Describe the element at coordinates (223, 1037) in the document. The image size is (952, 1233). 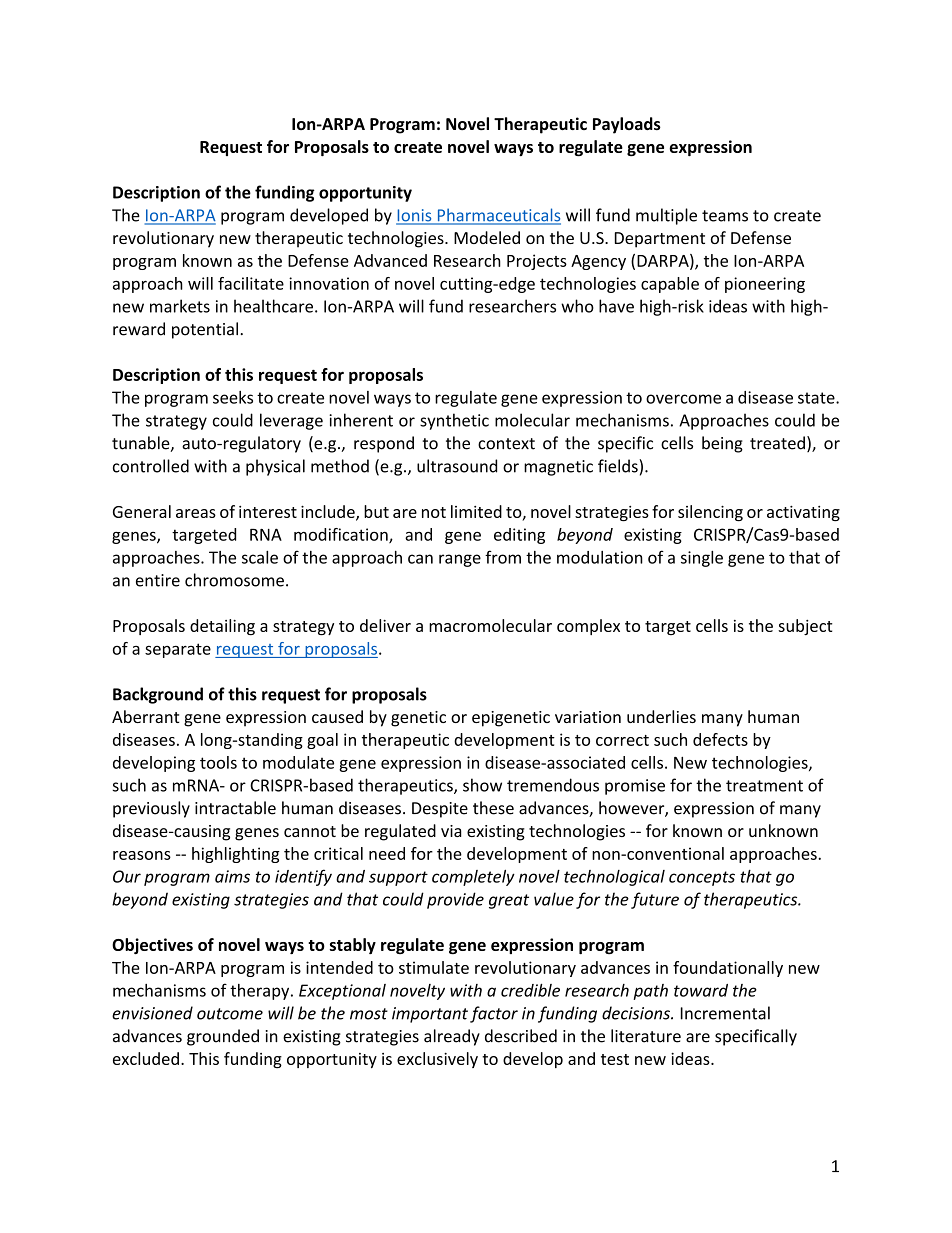
I see `grounded` at that location.
